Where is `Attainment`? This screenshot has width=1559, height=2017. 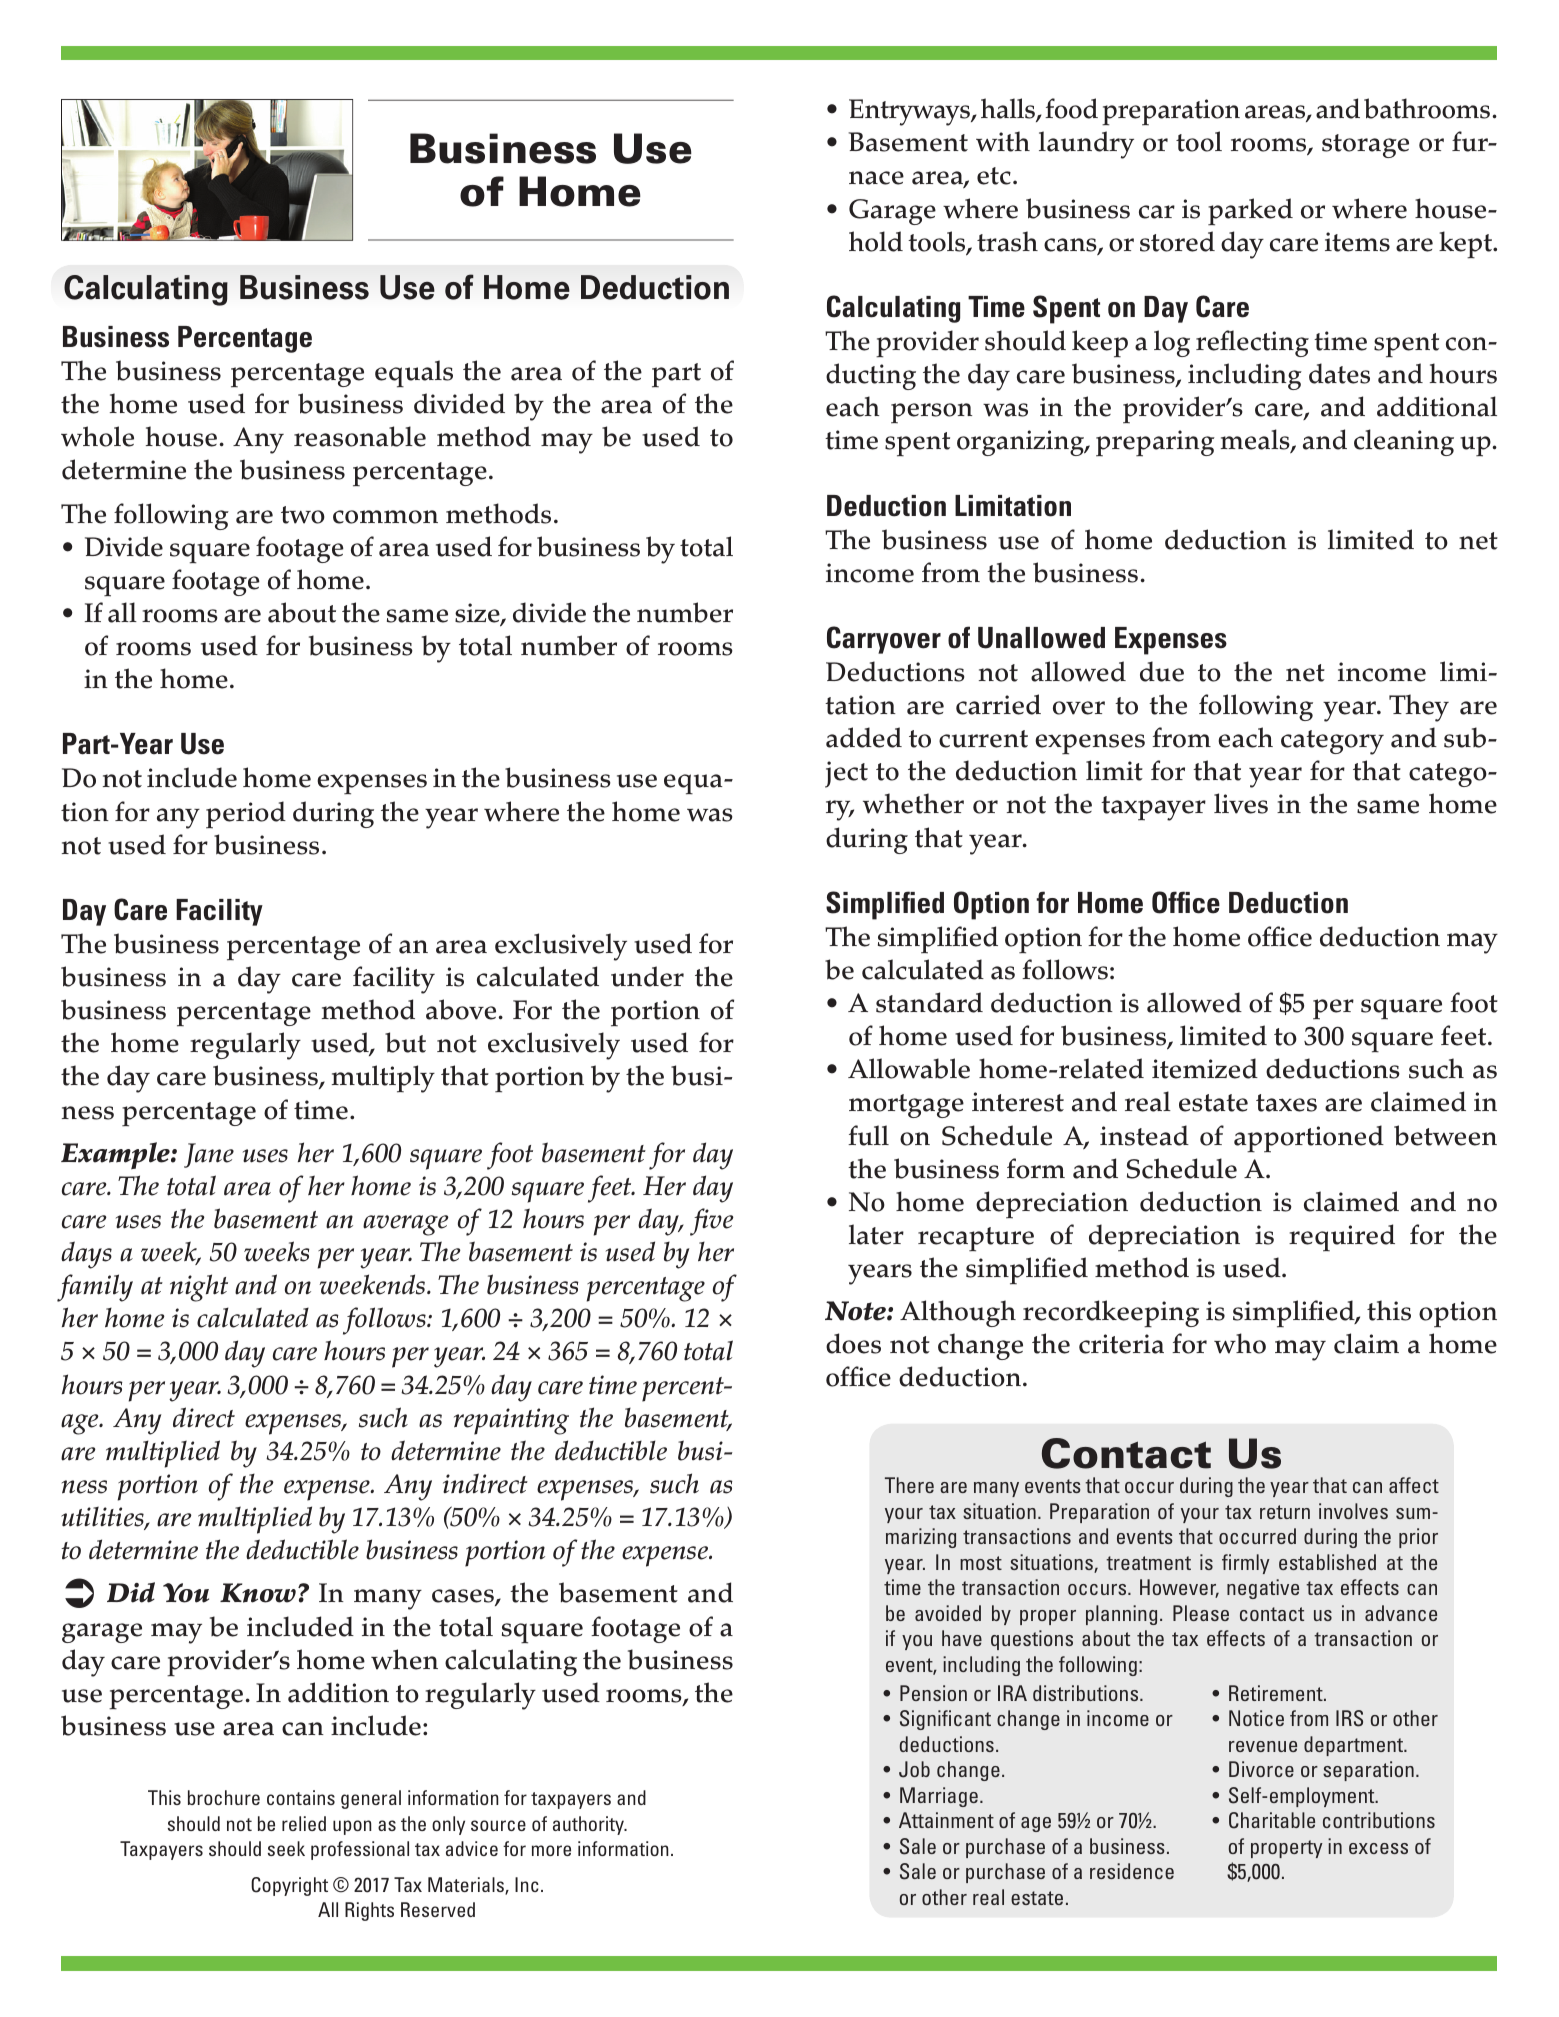 Attainment is located at coordinates (946, 1820).
